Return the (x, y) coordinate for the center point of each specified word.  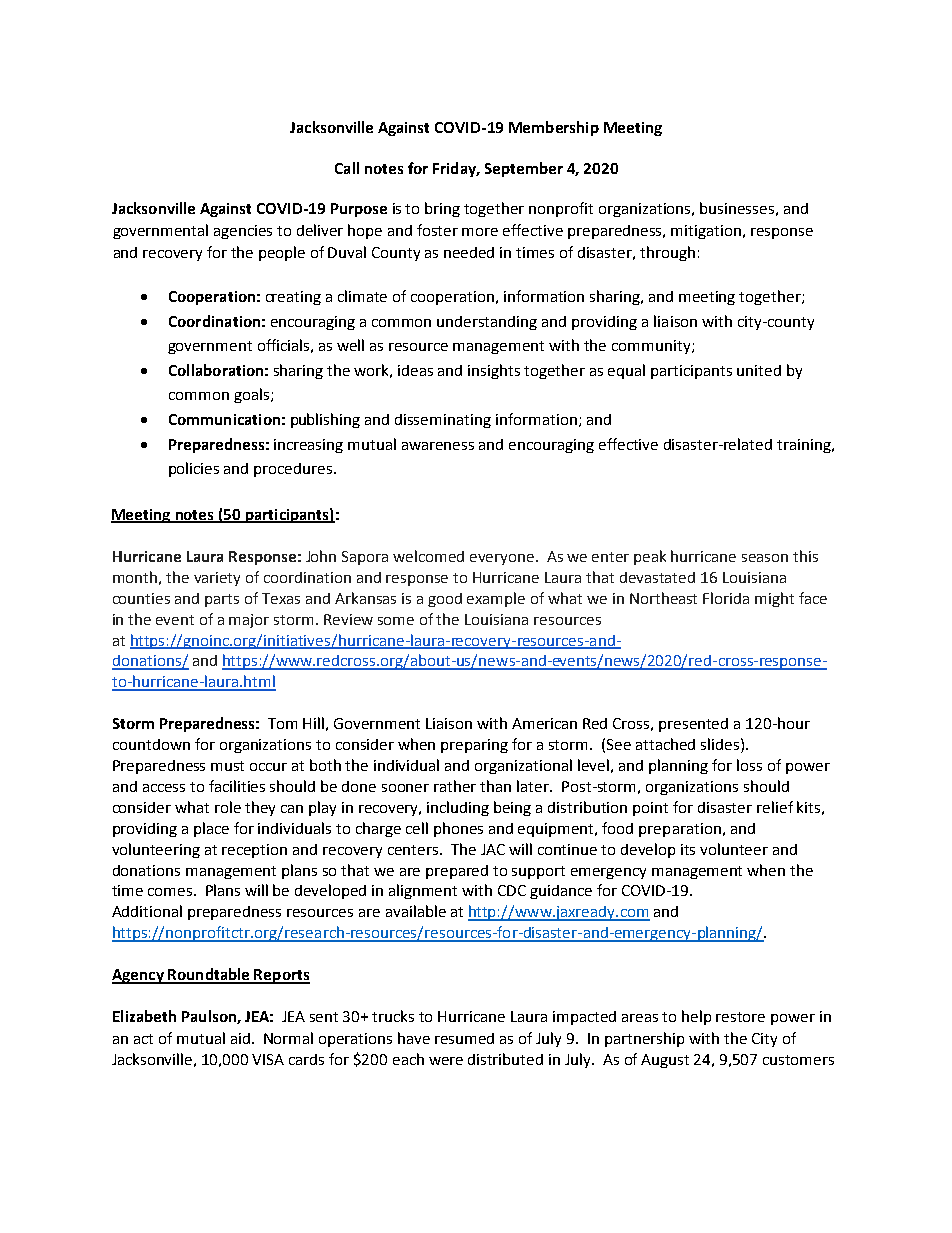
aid (240, 1038)
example (496, 599)
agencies (243, 232)
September (524, 169)
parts (222, 600)
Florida (726, 598)
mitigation (706, 232)
